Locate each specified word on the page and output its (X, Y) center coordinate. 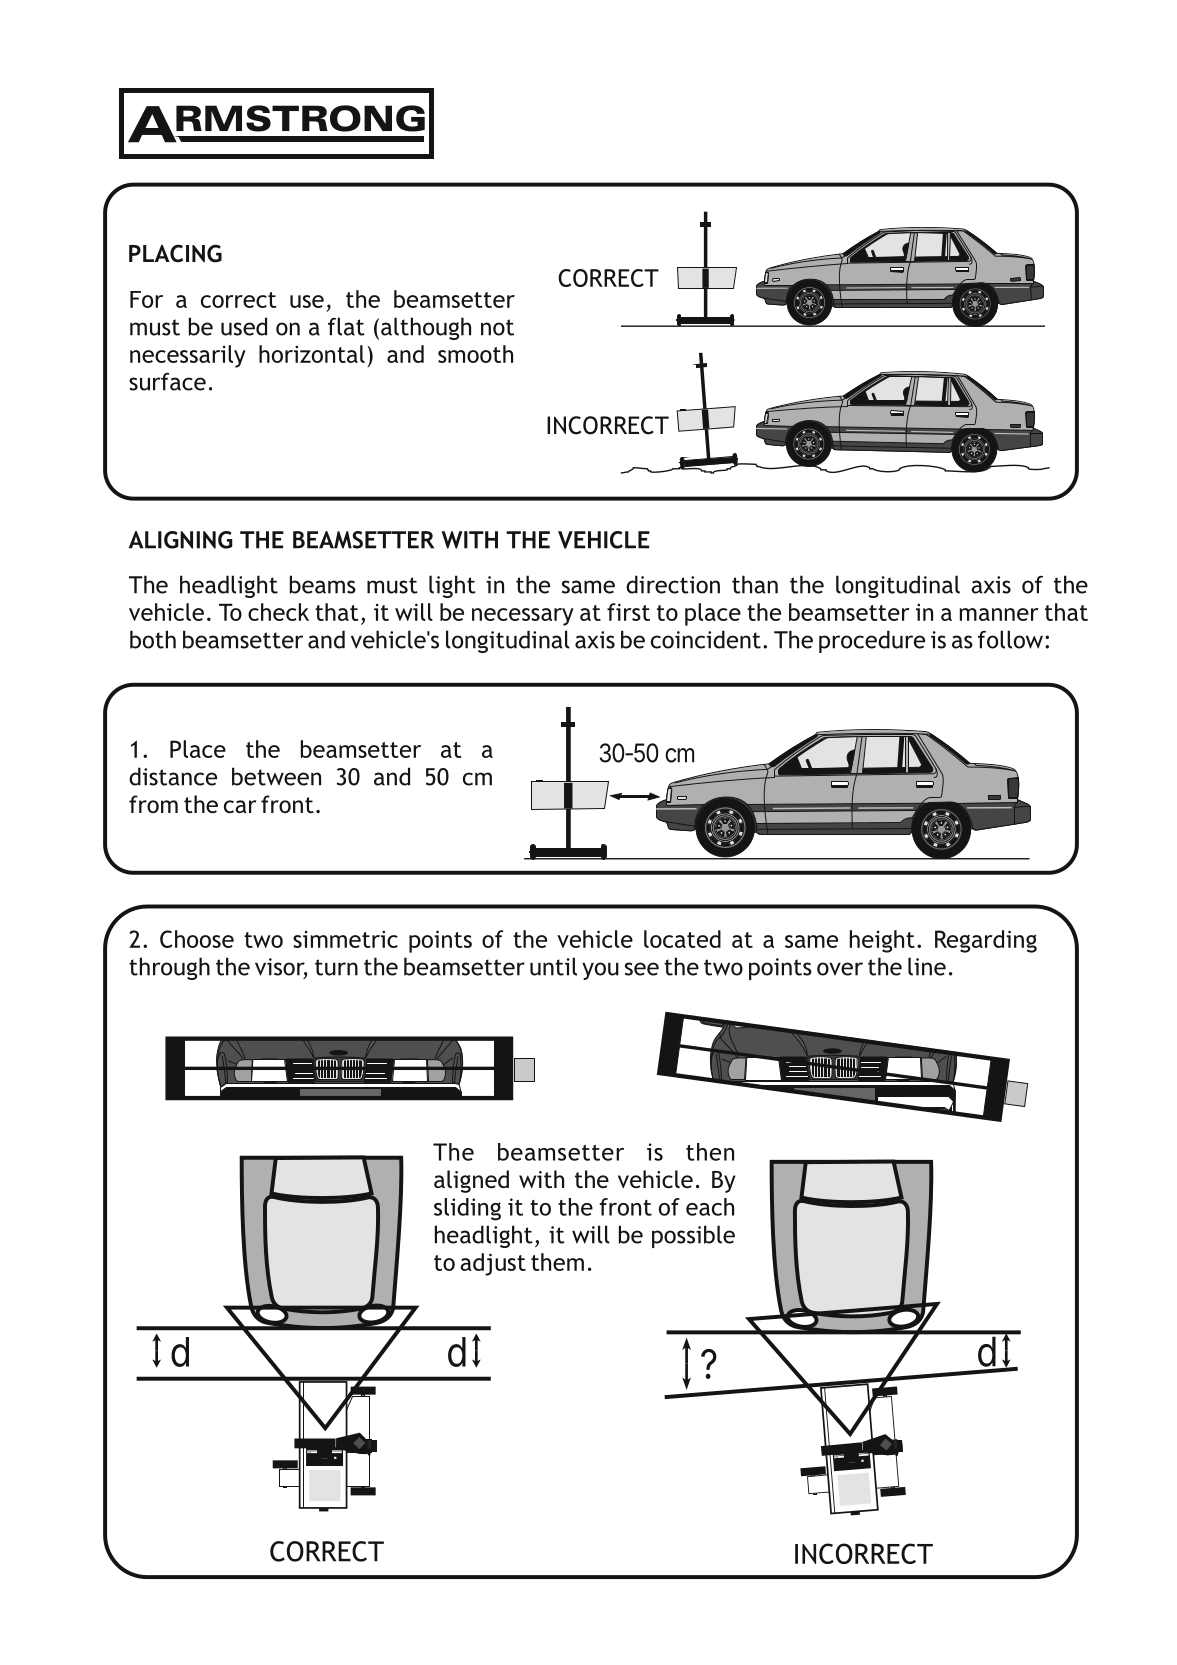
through (169, 968)
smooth (475, 354)
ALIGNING (181, 540)
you (600, 971)
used (244, 326)
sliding (467, 1209)
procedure (872, 641)
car (240, 806)
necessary (523, 617)
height (882, 941)
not (497, 327)
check (278, 612)
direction (673, 584)
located (682, 939)
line (927, 966)
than (755, 584)
